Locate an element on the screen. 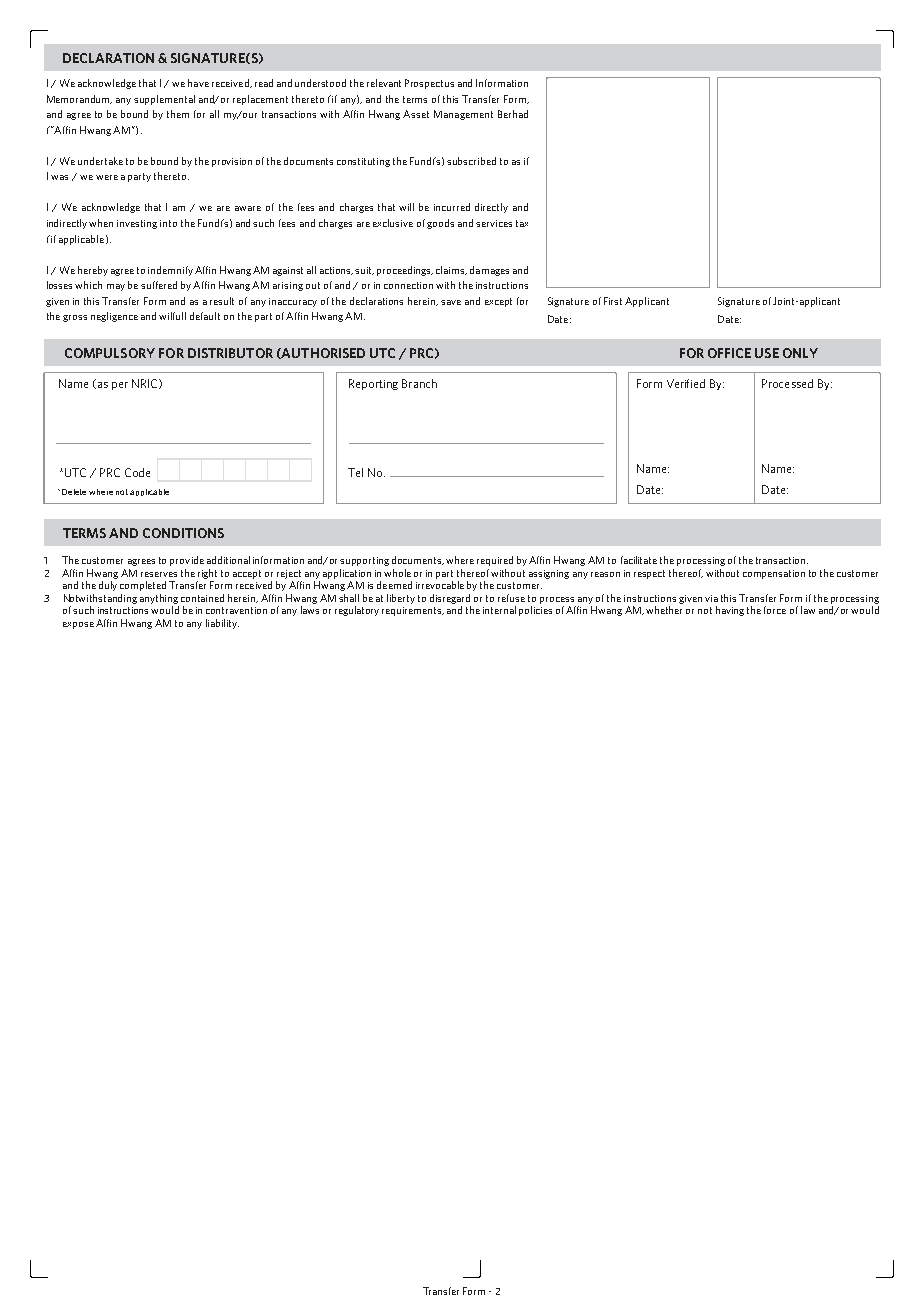  anything is located at coordinates (159, 599).
